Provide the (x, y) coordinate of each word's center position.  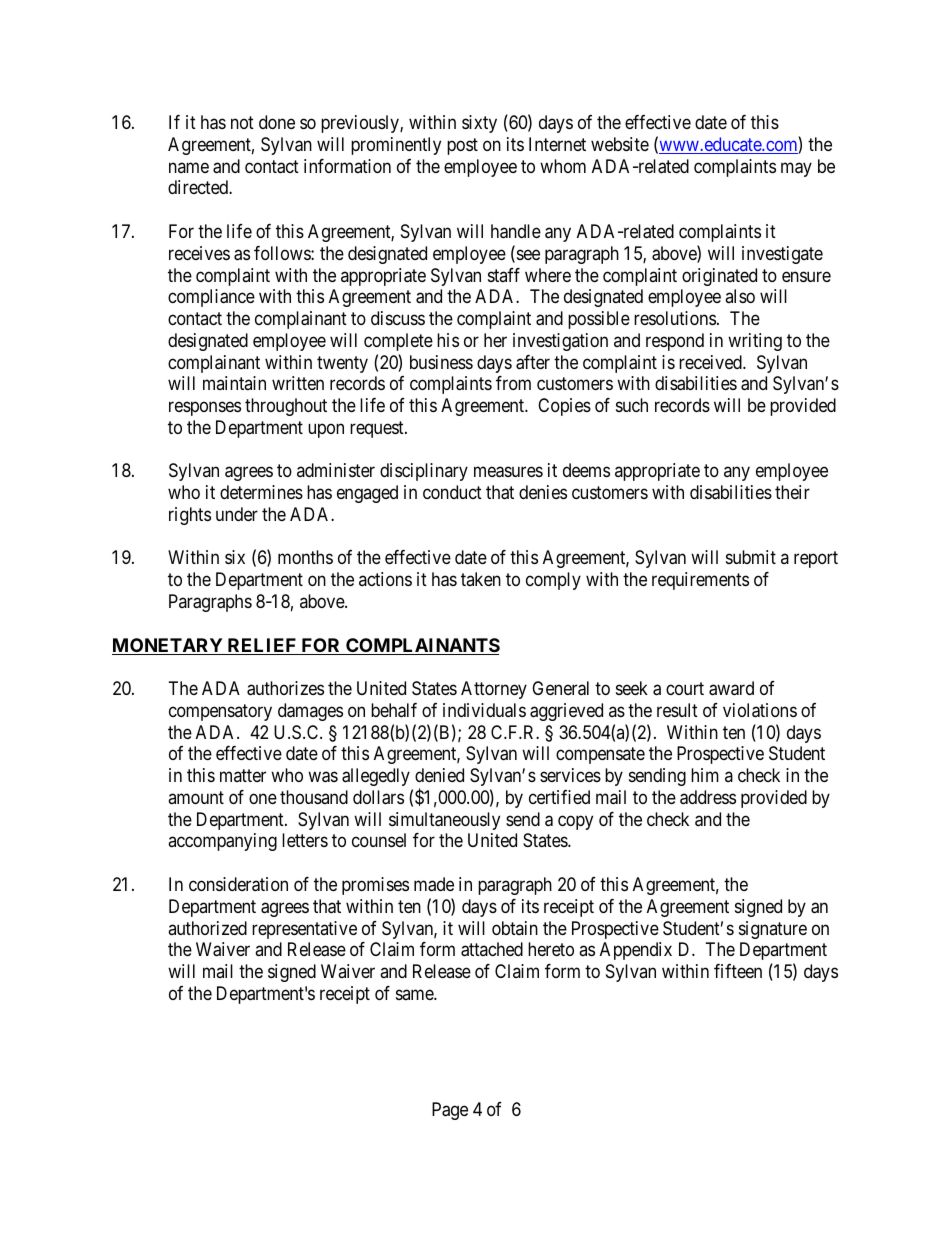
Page (450, 1111)
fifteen (738, 971)
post (462, 146)
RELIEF (262, 646)
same (415, 994)
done (277, 122)
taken (481, 579)
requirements (700, 581)
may (796, 169)
